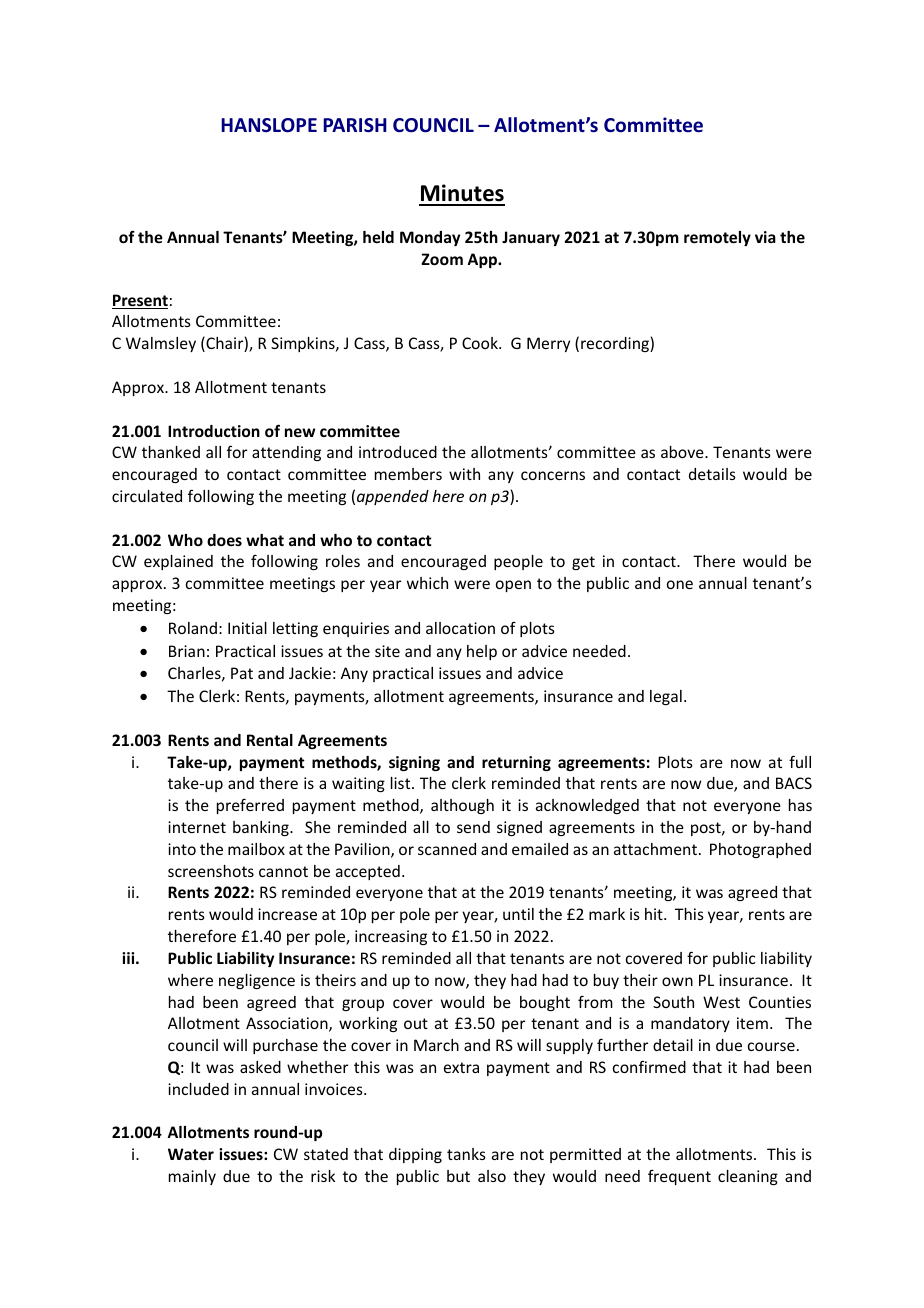  Describe the element at coordinates (683, 452) in the screenshot. I see `above` at that location.
